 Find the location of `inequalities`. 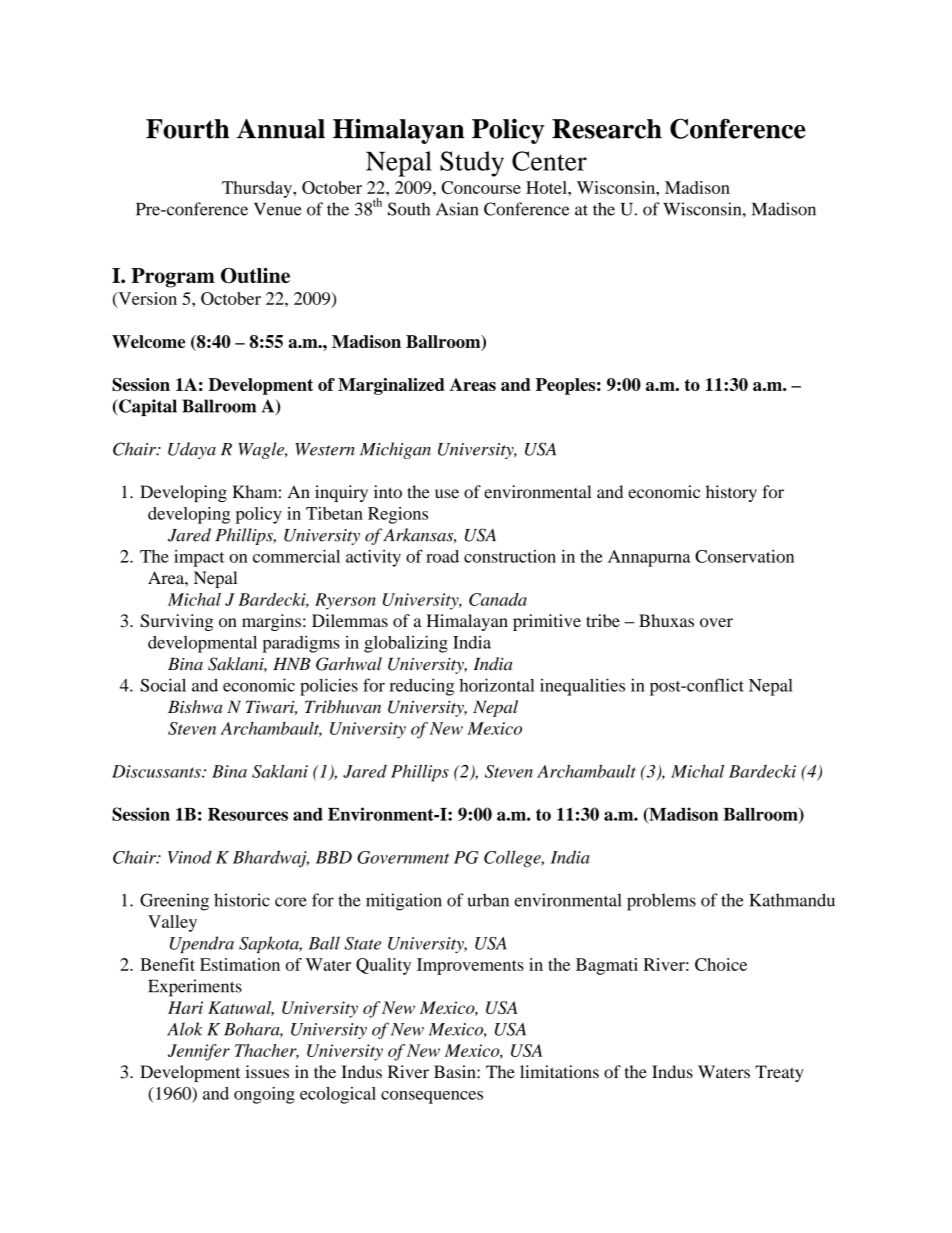

inequalities is located at coordinates (582, 687).
